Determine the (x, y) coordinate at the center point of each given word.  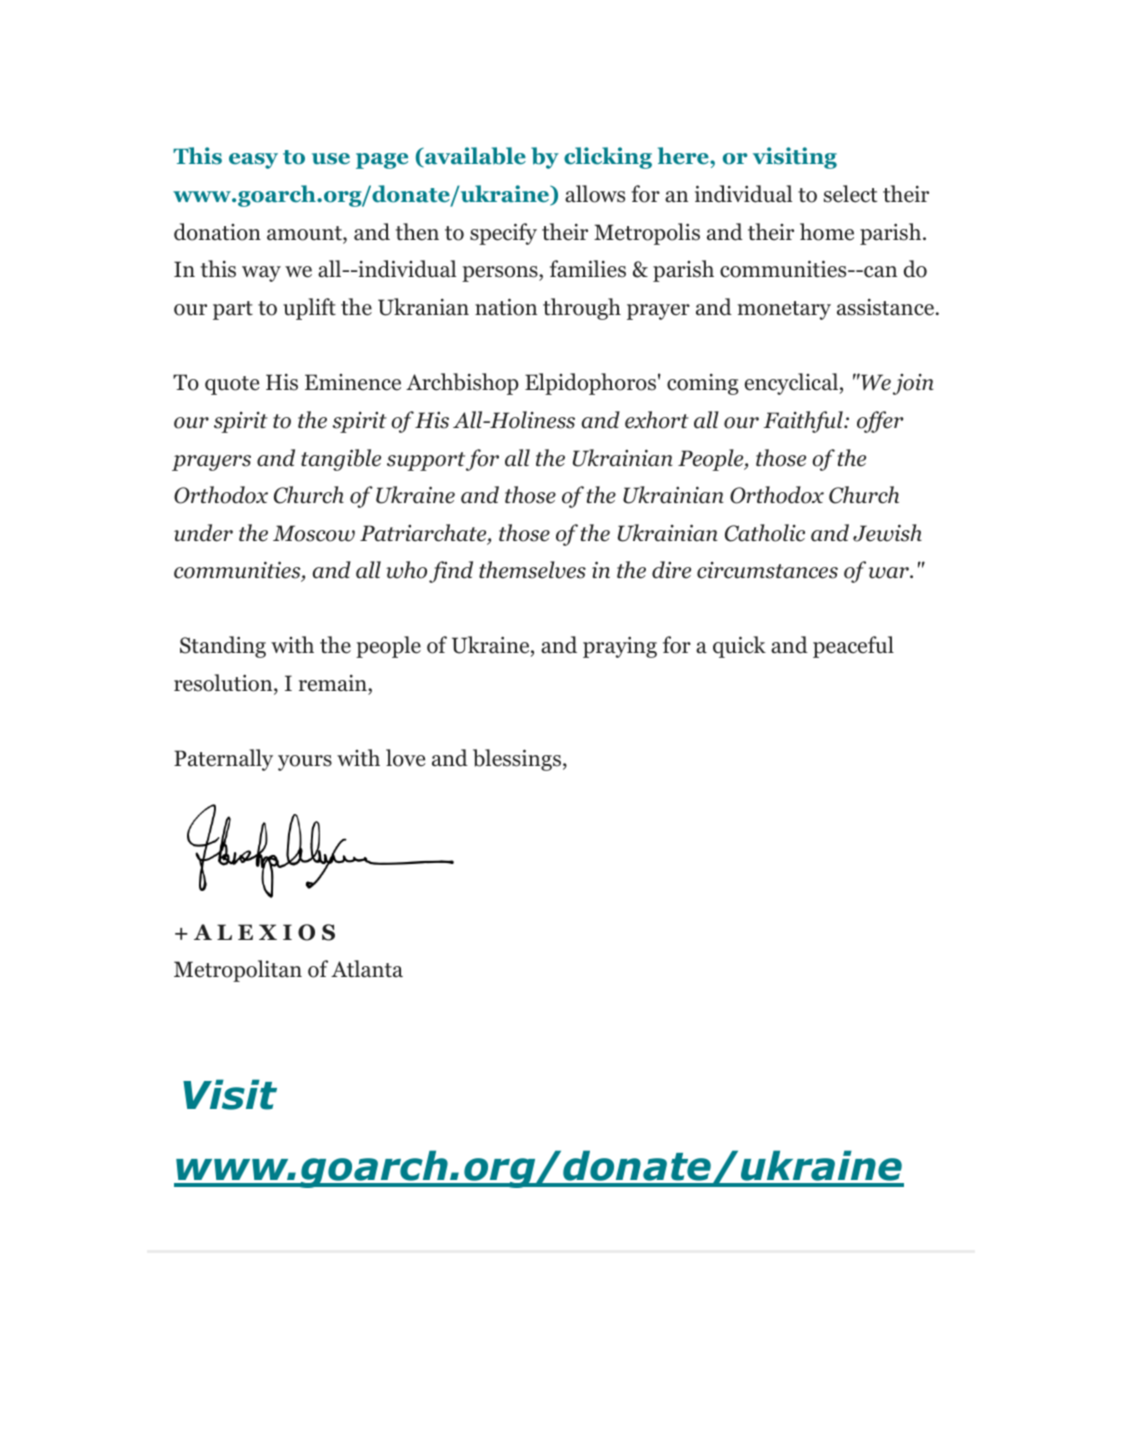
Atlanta (367, 969)
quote (232, 385)
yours (305, 763)
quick (739, 647)
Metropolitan (238, 971)
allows (595, 194)
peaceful (853, 647)
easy (253, 161)
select (850, 194)
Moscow (314, 533)
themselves (532, 570)
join (913, 384)
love (405, 758)
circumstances (767, 570)
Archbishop (462, 384)
